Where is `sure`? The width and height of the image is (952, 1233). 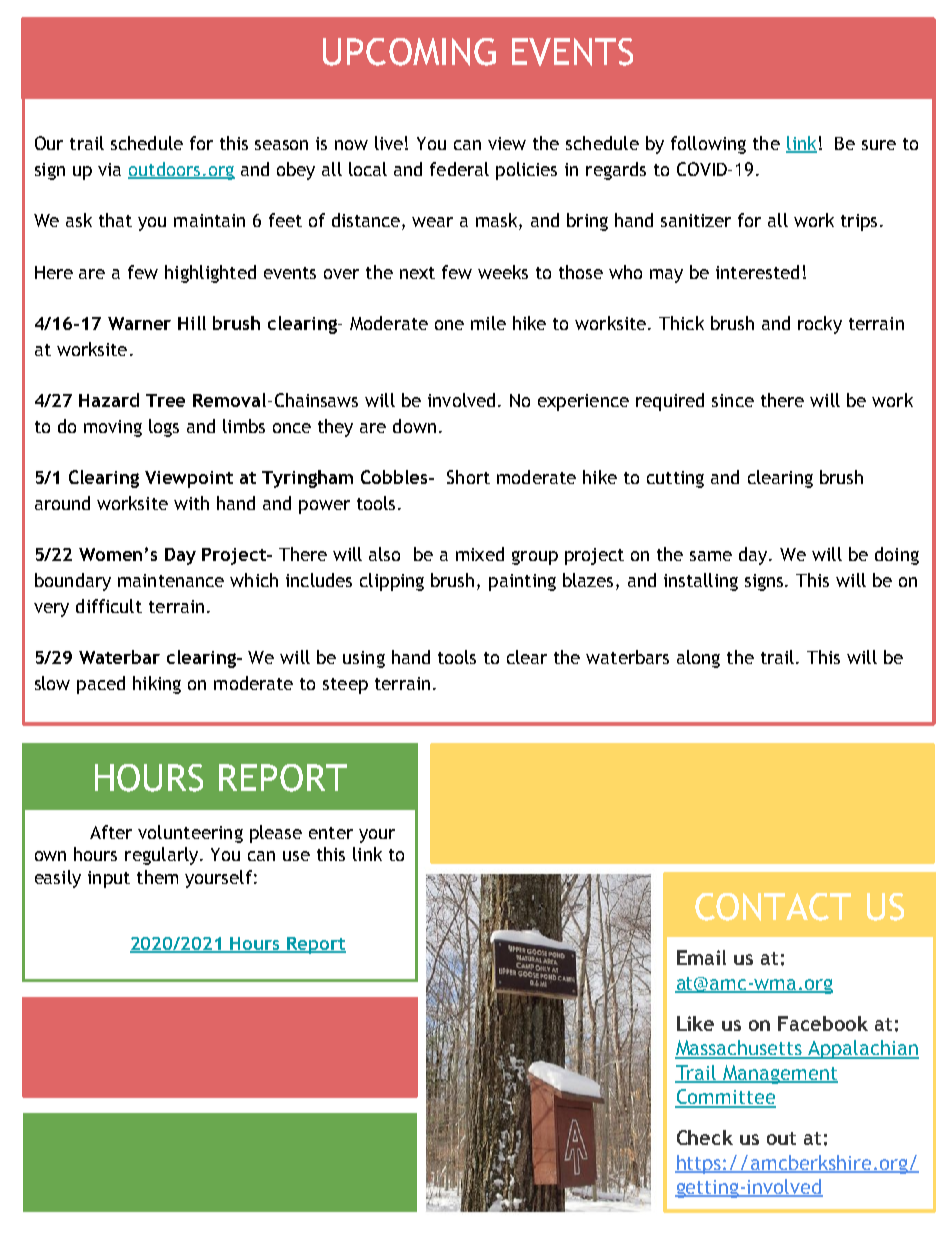
sure is located at coordinates (879, 145).
